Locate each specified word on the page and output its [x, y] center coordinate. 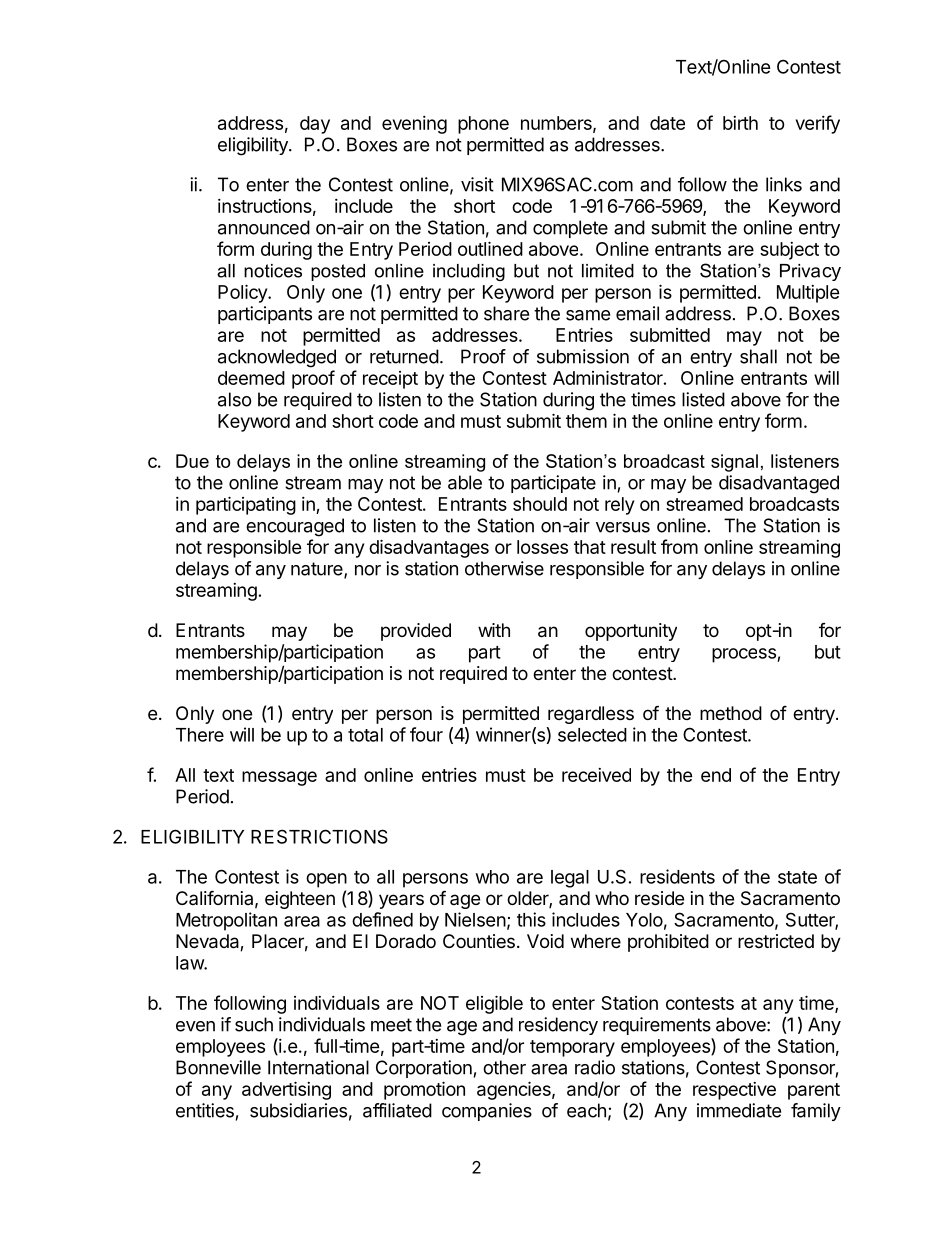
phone [483, 125]
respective [734, 1091]
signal [734, 463]
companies [487, 1112]
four [426, 734]
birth [740, 123]
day [315, 125]
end [716, 775]
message [279, 778]
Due [192, 461]
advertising [286, 1090]
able [465, 482]
